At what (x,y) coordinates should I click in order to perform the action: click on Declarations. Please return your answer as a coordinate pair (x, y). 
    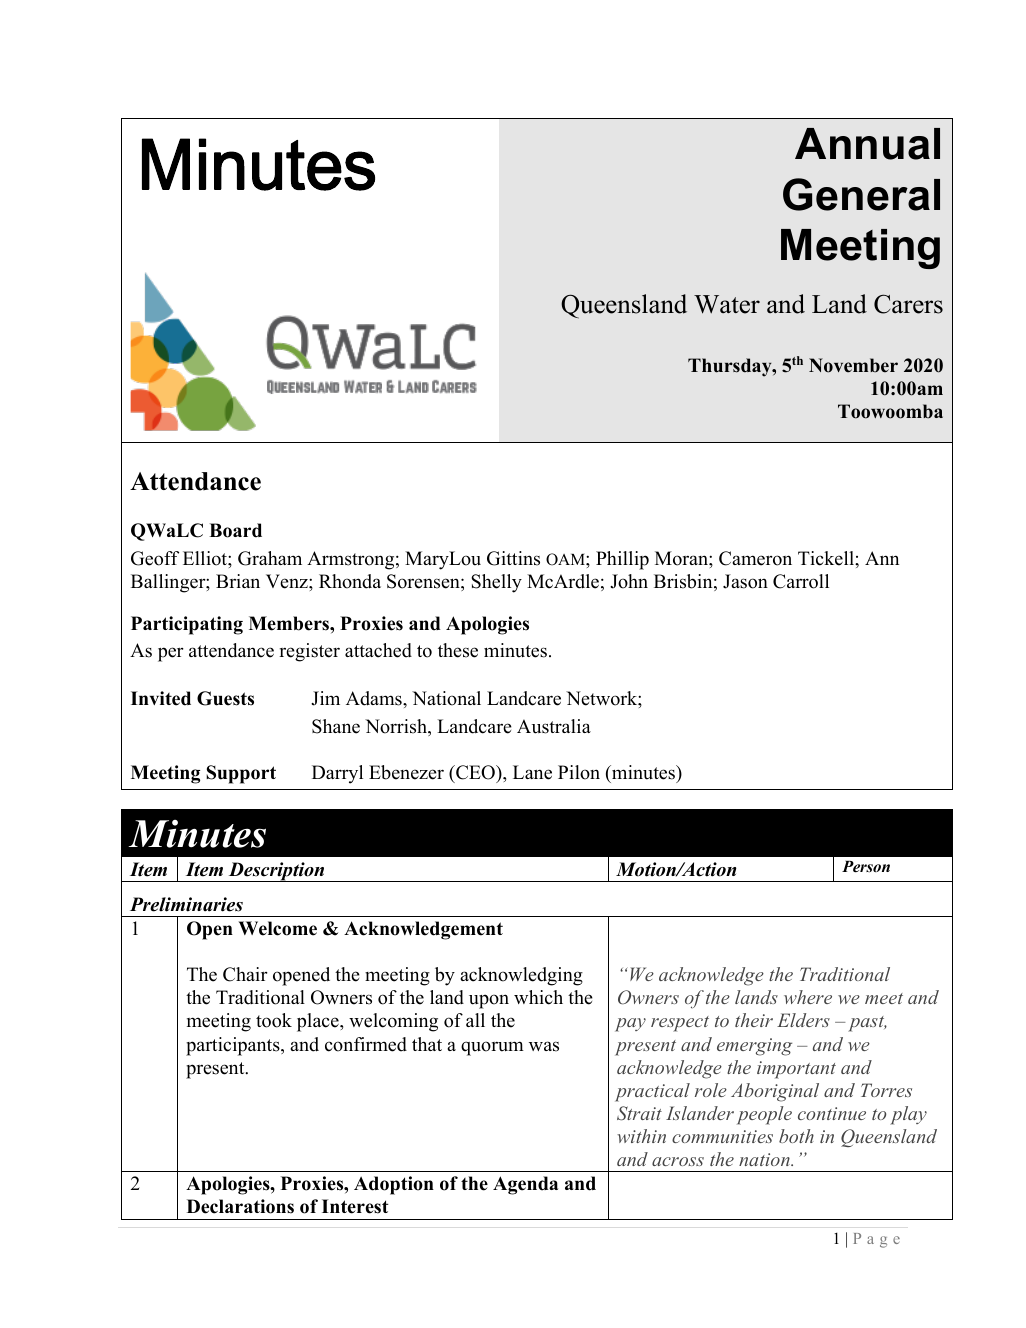
    Looking at the image, I should click on (240, 1206).
